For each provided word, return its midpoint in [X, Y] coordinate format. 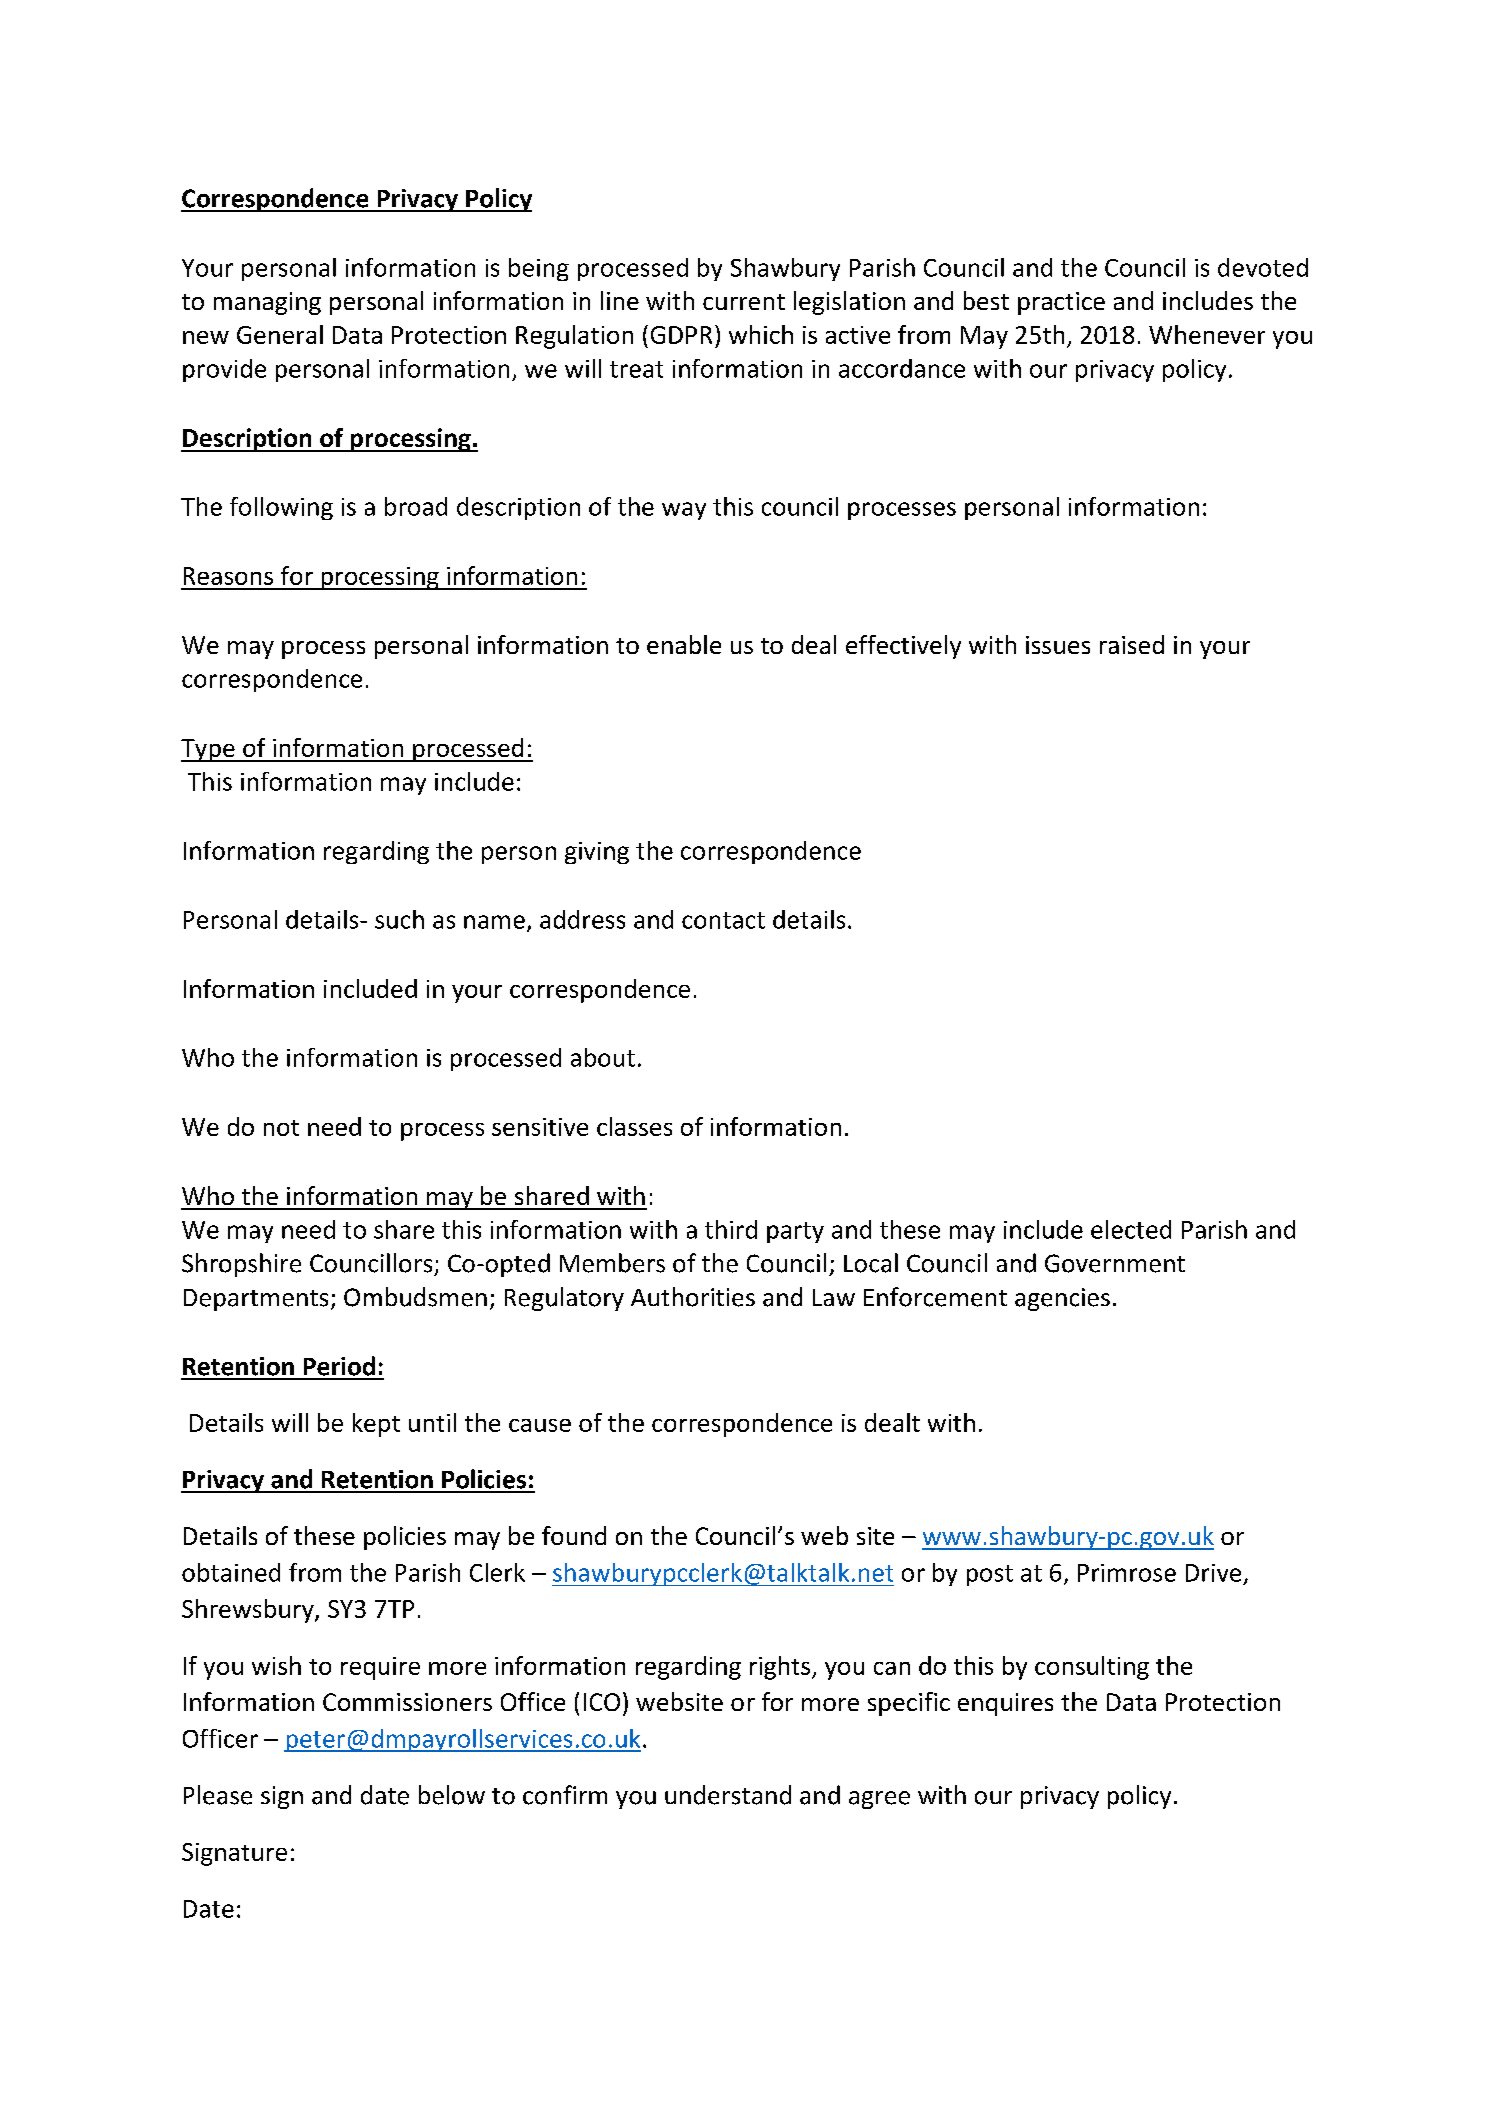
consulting [1092, 1668]
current [744, 302]
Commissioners [407, 1702]
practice [1061, 303]
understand [728, 1795]
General [280, 334]
